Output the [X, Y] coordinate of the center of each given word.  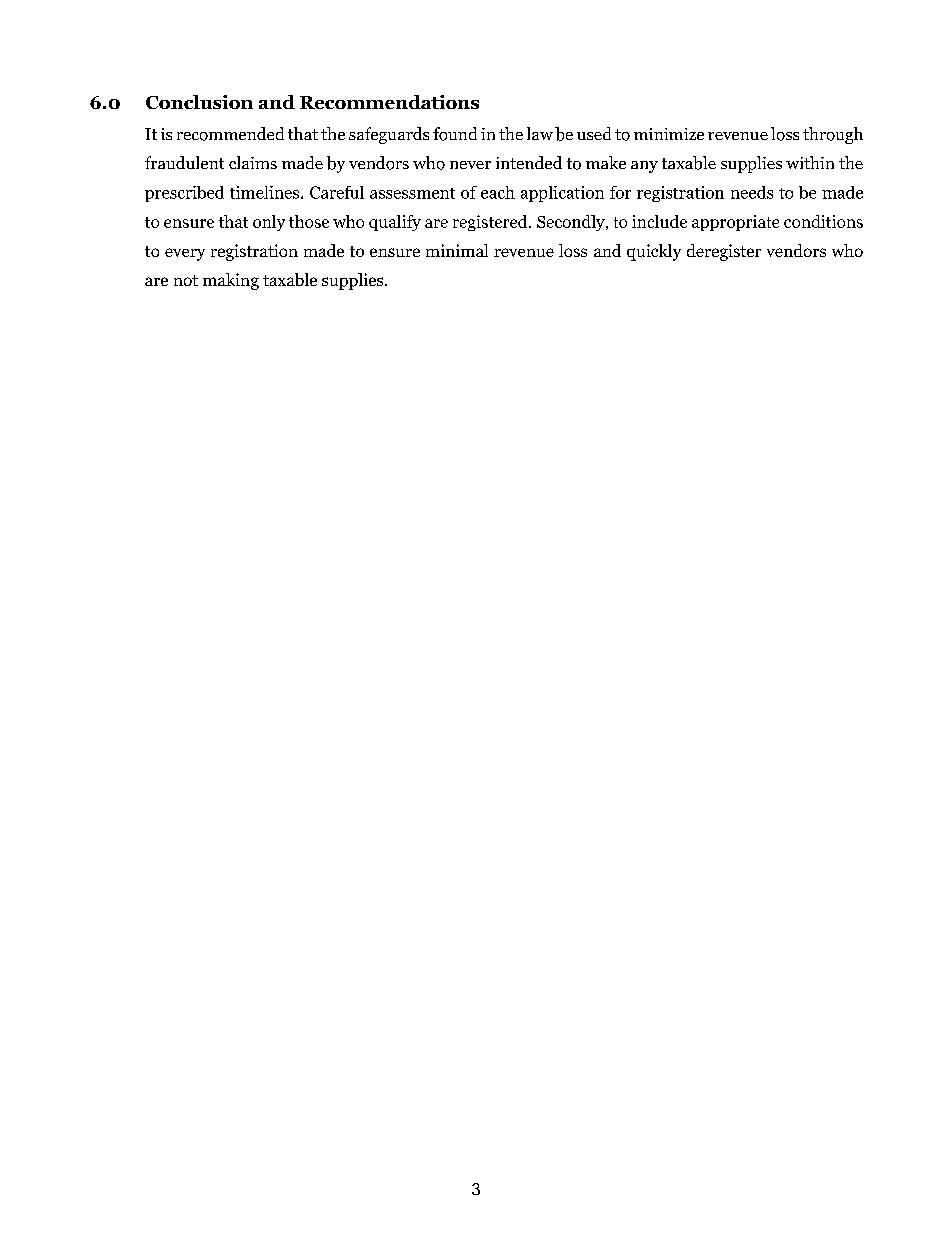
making [231, 281]
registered [491, 223]
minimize [669, 134]
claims [253, 162]
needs [752, 192]
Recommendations [389, 102]
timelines [266, 192]
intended [529, 162]
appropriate [735, 223]
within [810, 162]
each [498, 192]
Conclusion [199, 102]
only [269, 223]
